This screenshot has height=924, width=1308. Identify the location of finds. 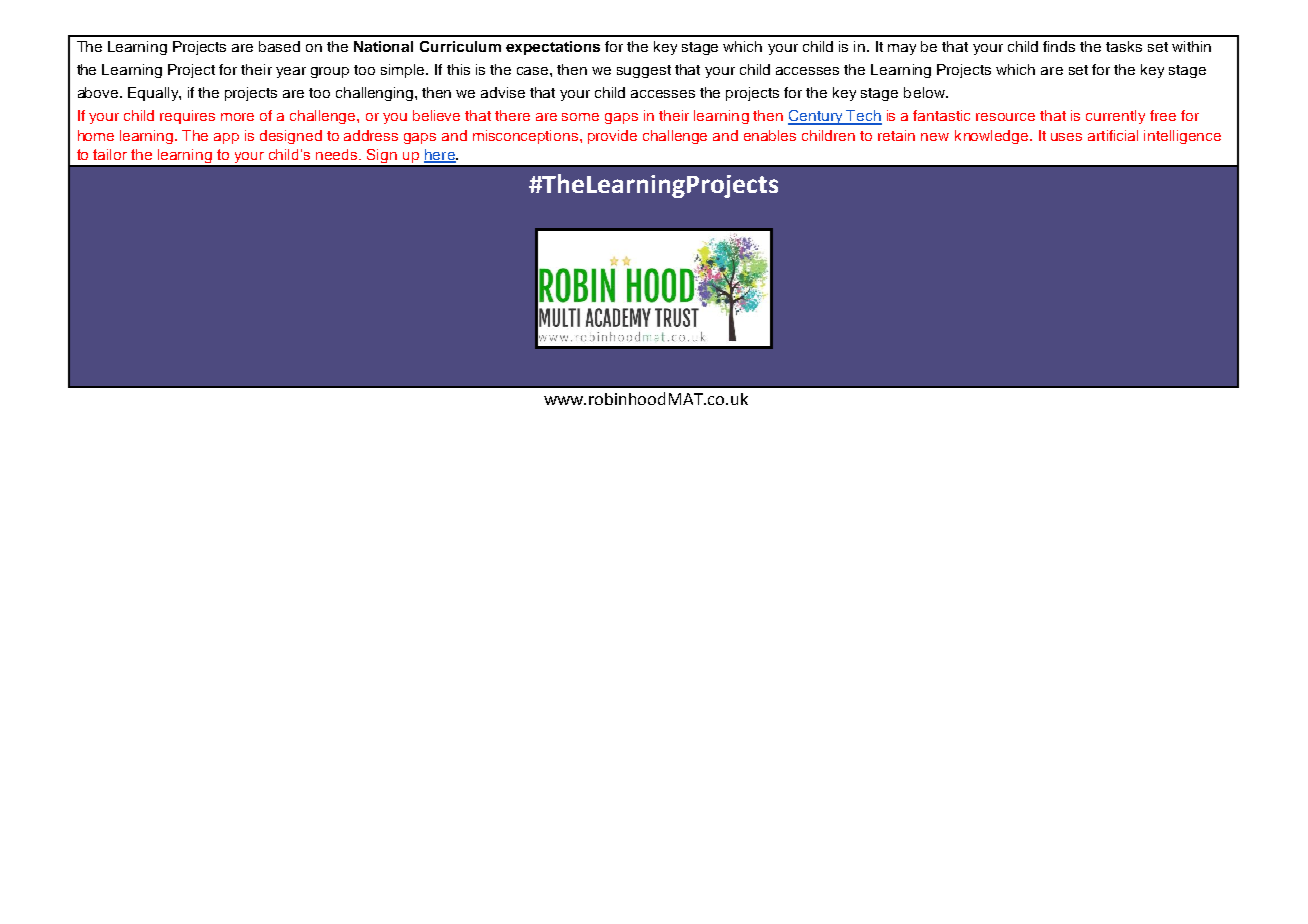
(1059, 46).
